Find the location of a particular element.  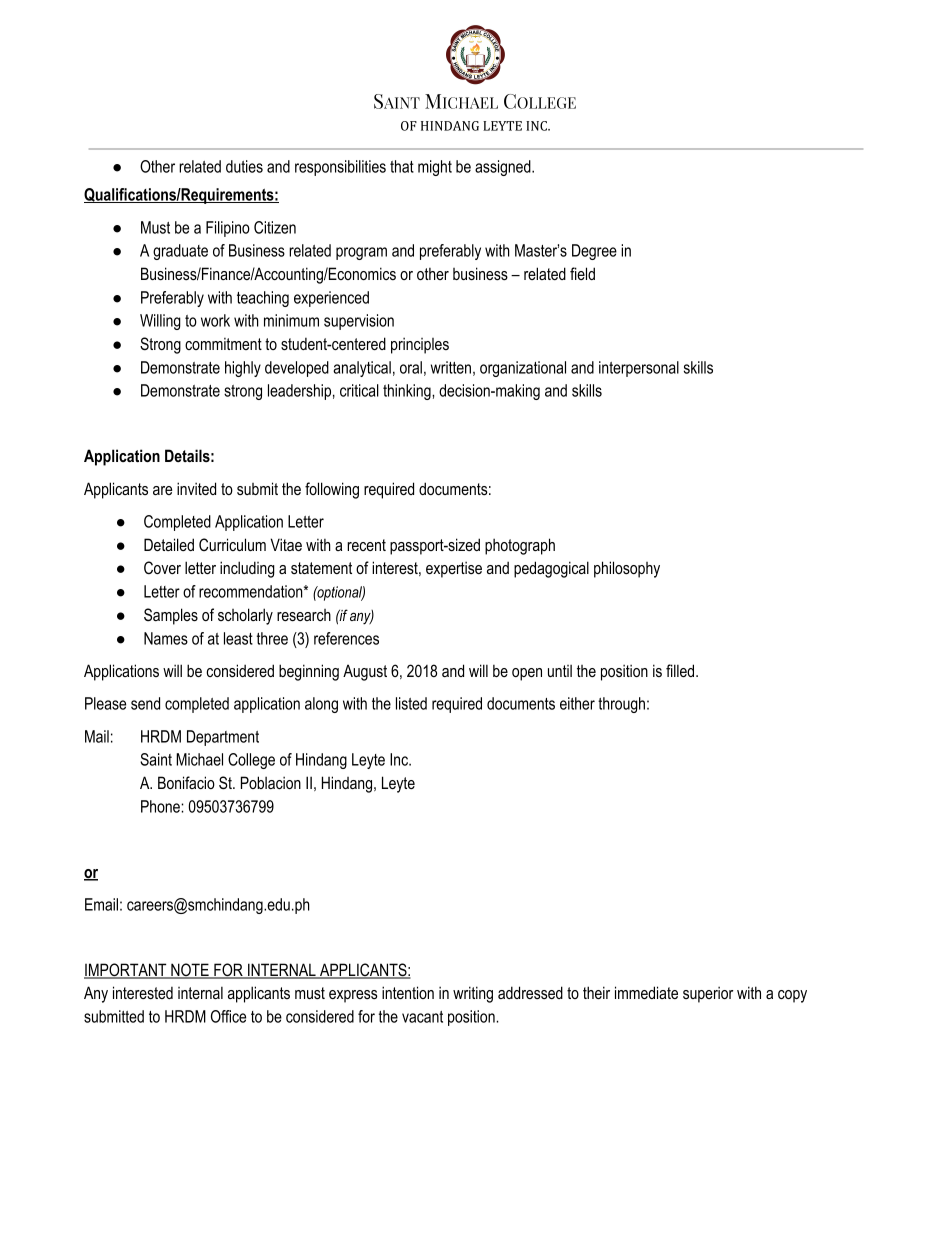

writing is located at coordinates (473, 994).
